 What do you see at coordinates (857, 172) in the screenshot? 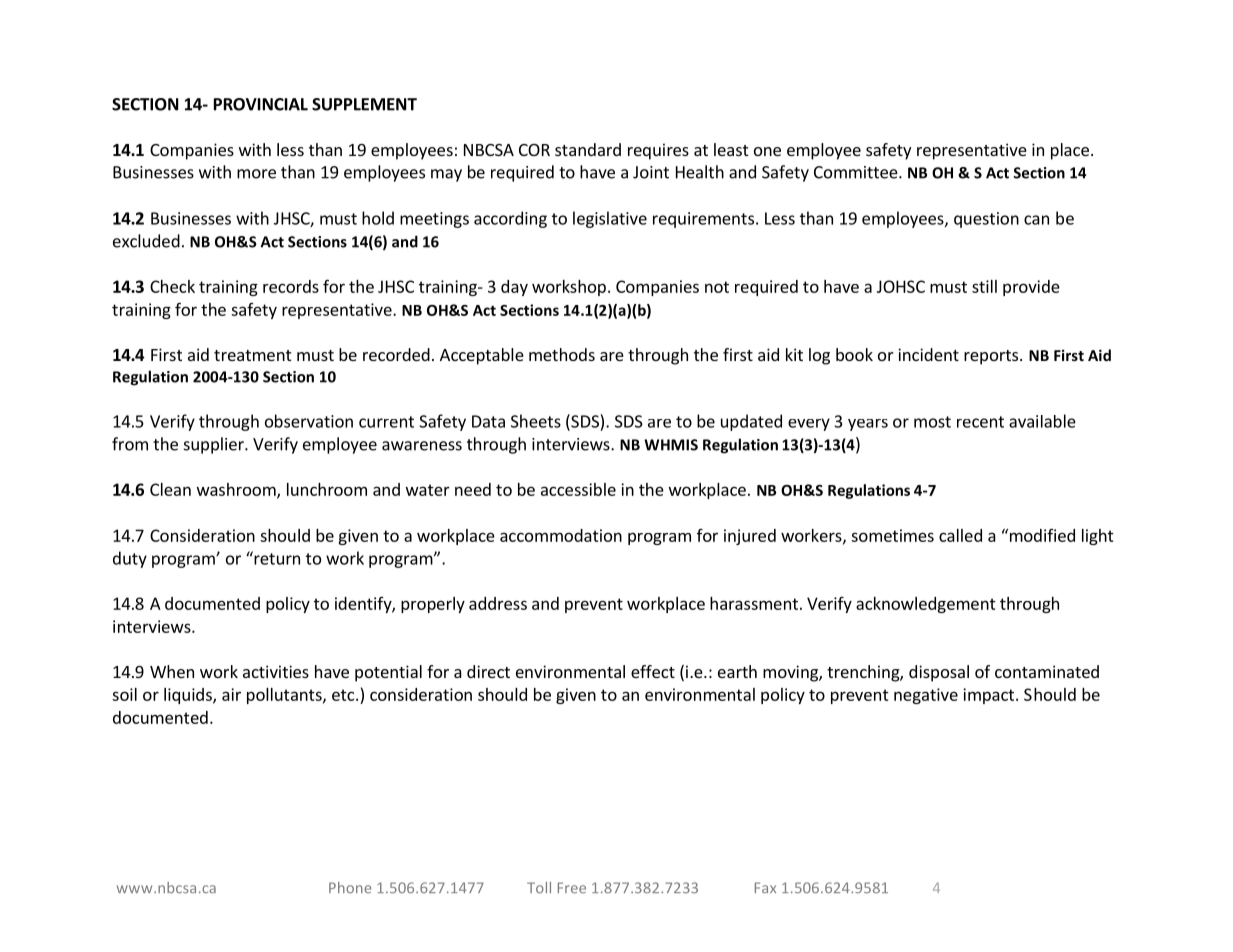
I see `Committee` at bounding box center [857, 172].
